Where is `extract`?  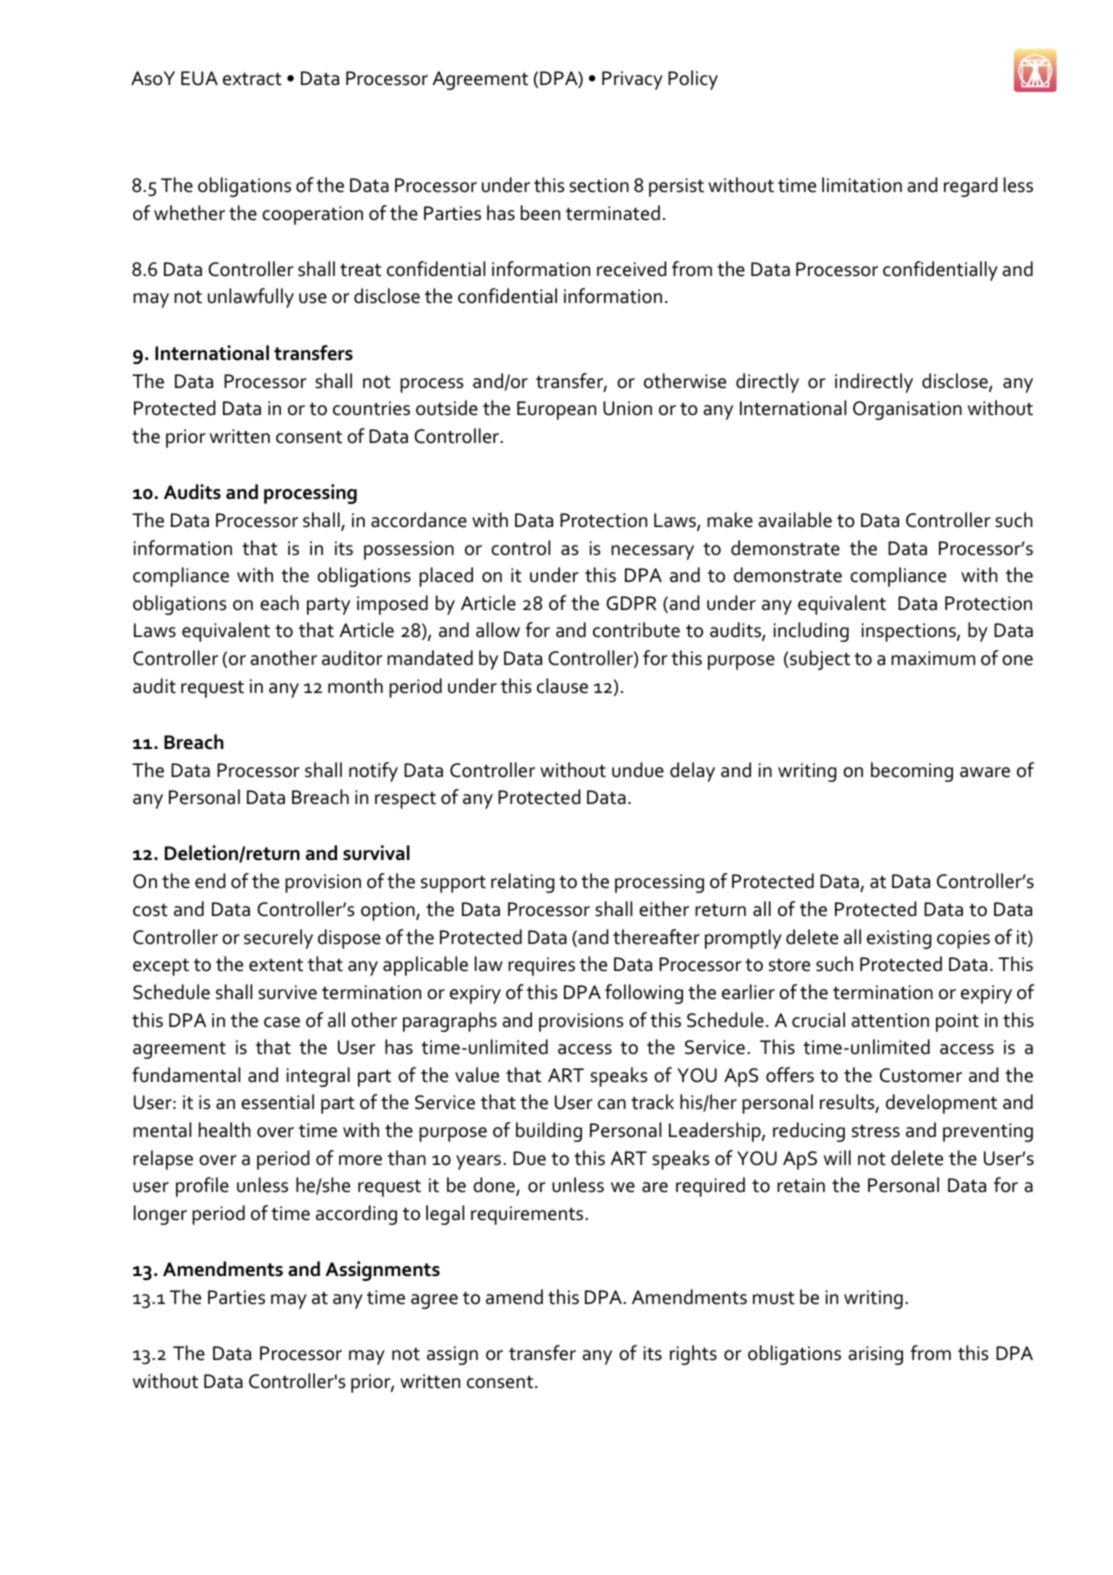
extract is located at coordinates (252, 79).
